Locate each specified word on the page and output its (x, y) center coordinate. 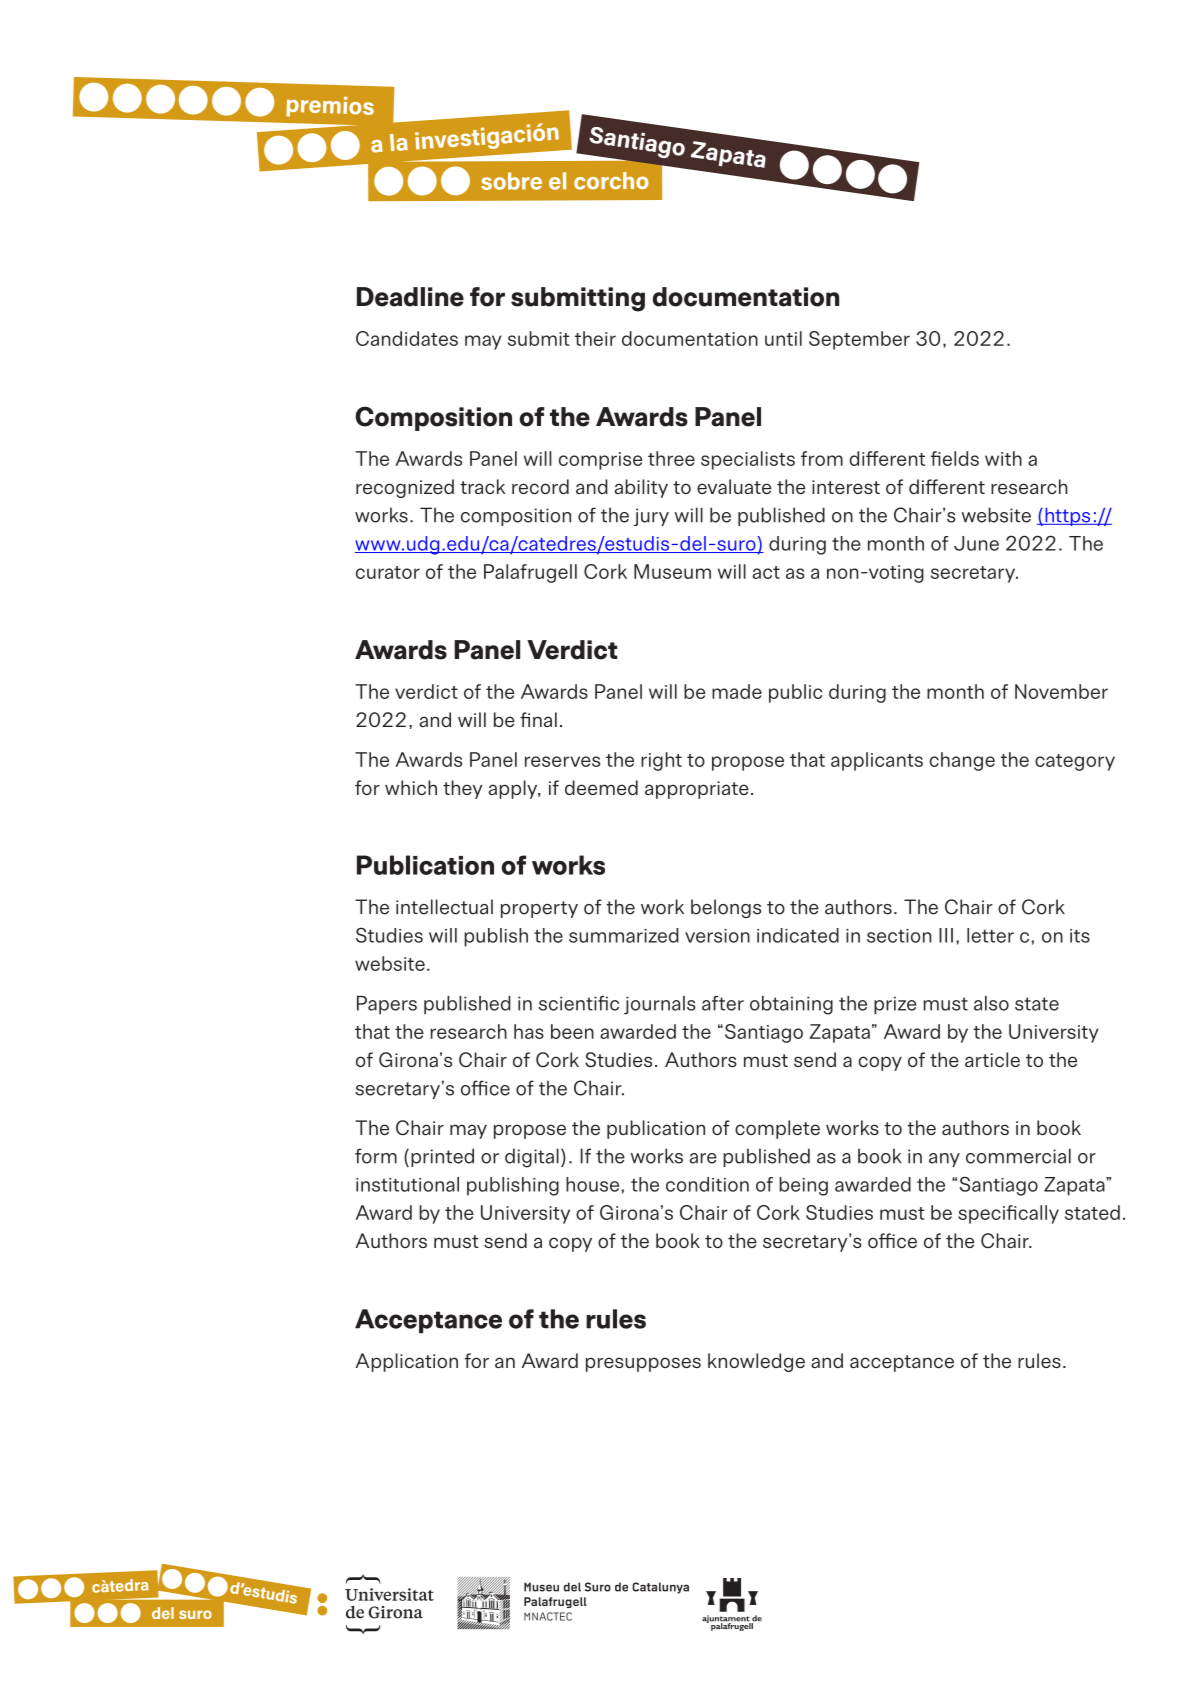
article (992, 1059)
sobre (511, 181)
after (723, 1003)
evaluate (734, 486)
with (1003, 458)
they (463, 789)
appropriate (697, 790)
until (783, 338)
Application (406, 1362)
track (482, 486)
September (859, 340)
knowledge (756, 1362)
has (529, 1031)
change (962, 761)
